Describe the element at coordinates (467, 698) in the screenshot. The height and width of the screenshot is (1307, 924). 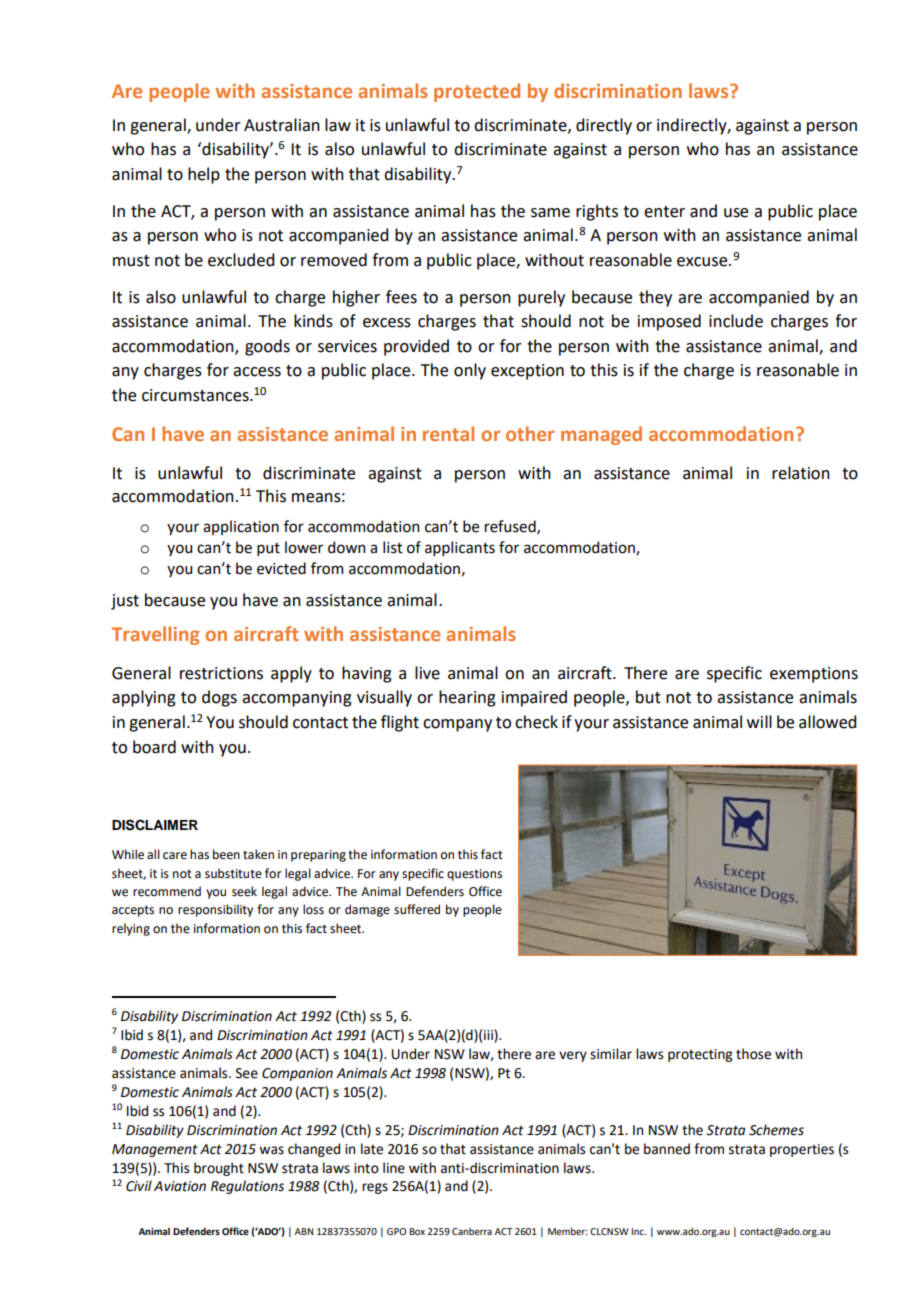
I see `hearing` at that location.
